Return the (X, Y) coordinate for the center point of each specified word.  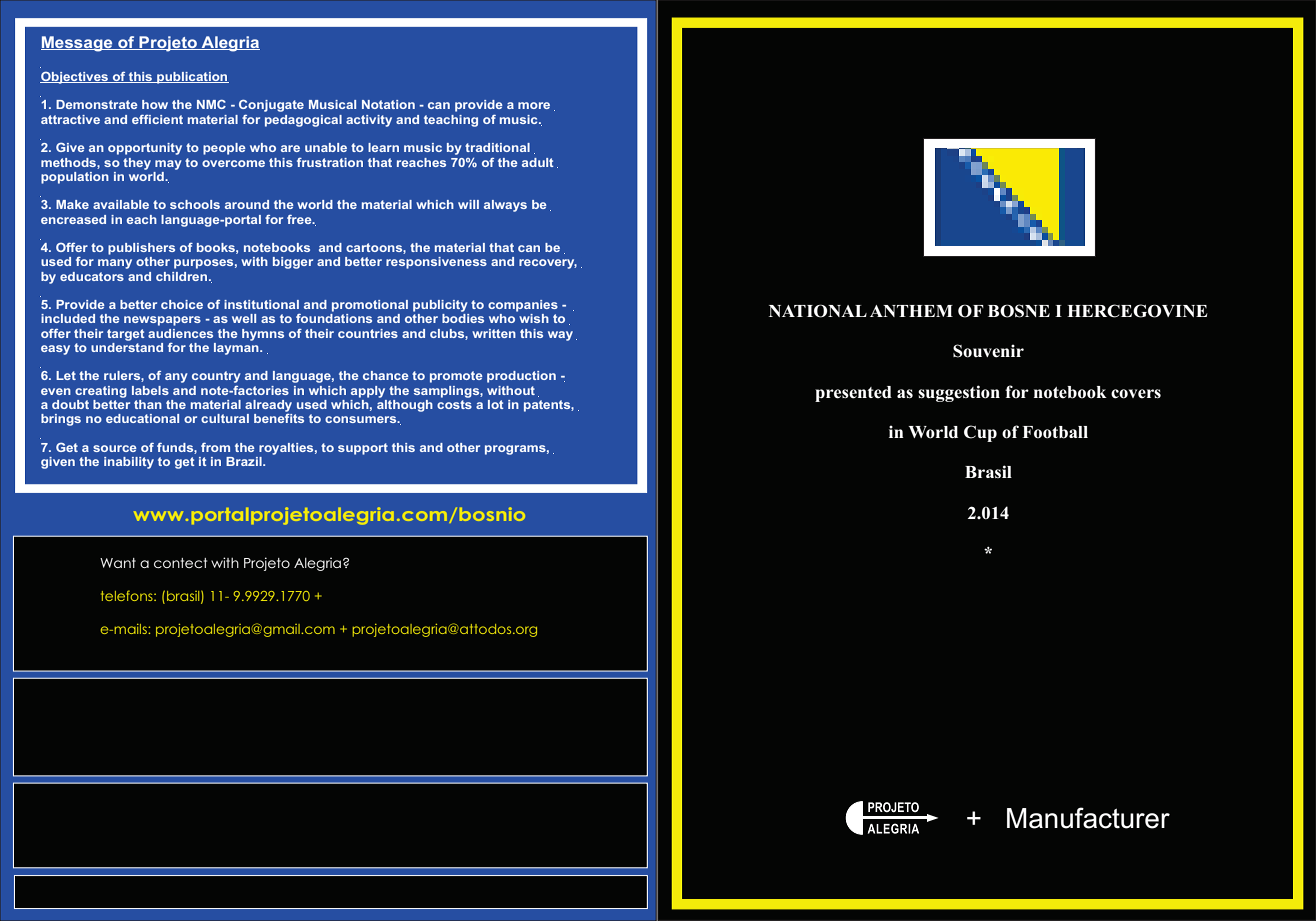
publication (192, 78)
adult (538, 162)
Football (1055, 432)
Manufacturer (1088, 818)
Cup (980, 433)
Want (118, 563)
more (534, 105)
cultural (225, 418)
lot (496, 404)
